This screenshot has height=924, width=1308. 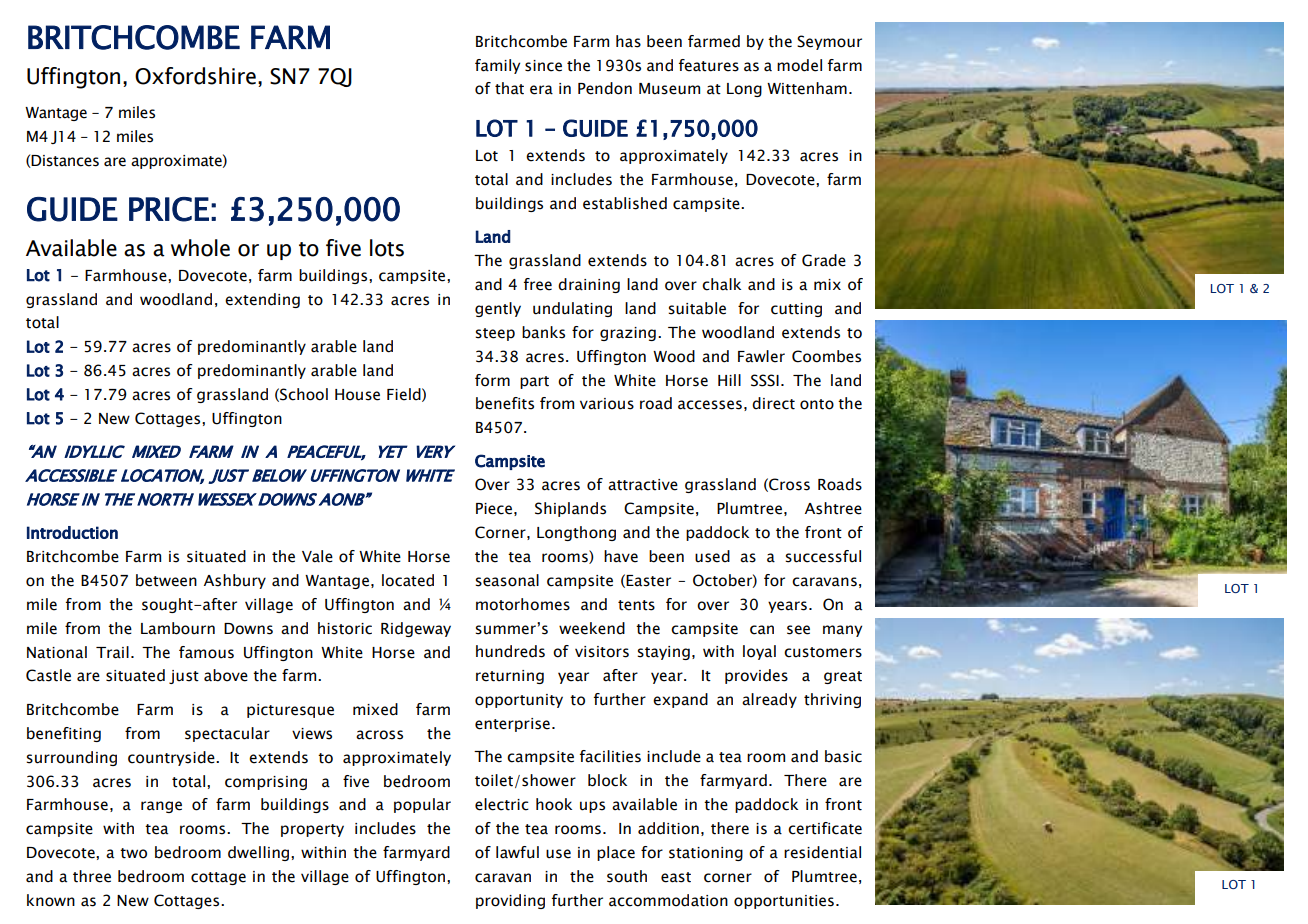 What do you see at coordinates (643, 485) in the screenshot?
I see `attractive` at bounding box center [643, 485].
